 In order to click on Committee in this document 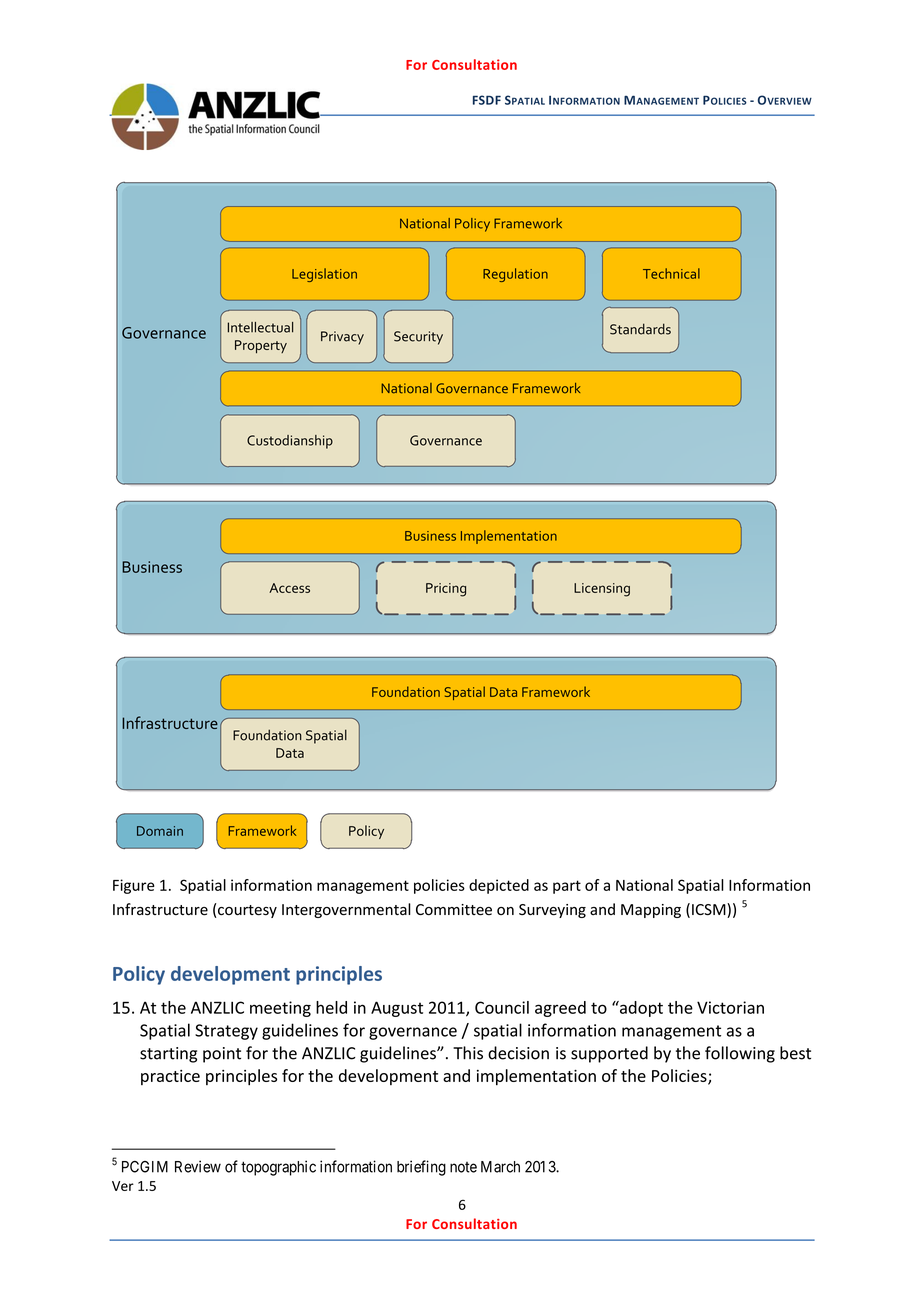, I will do `click(454, 910)`.
